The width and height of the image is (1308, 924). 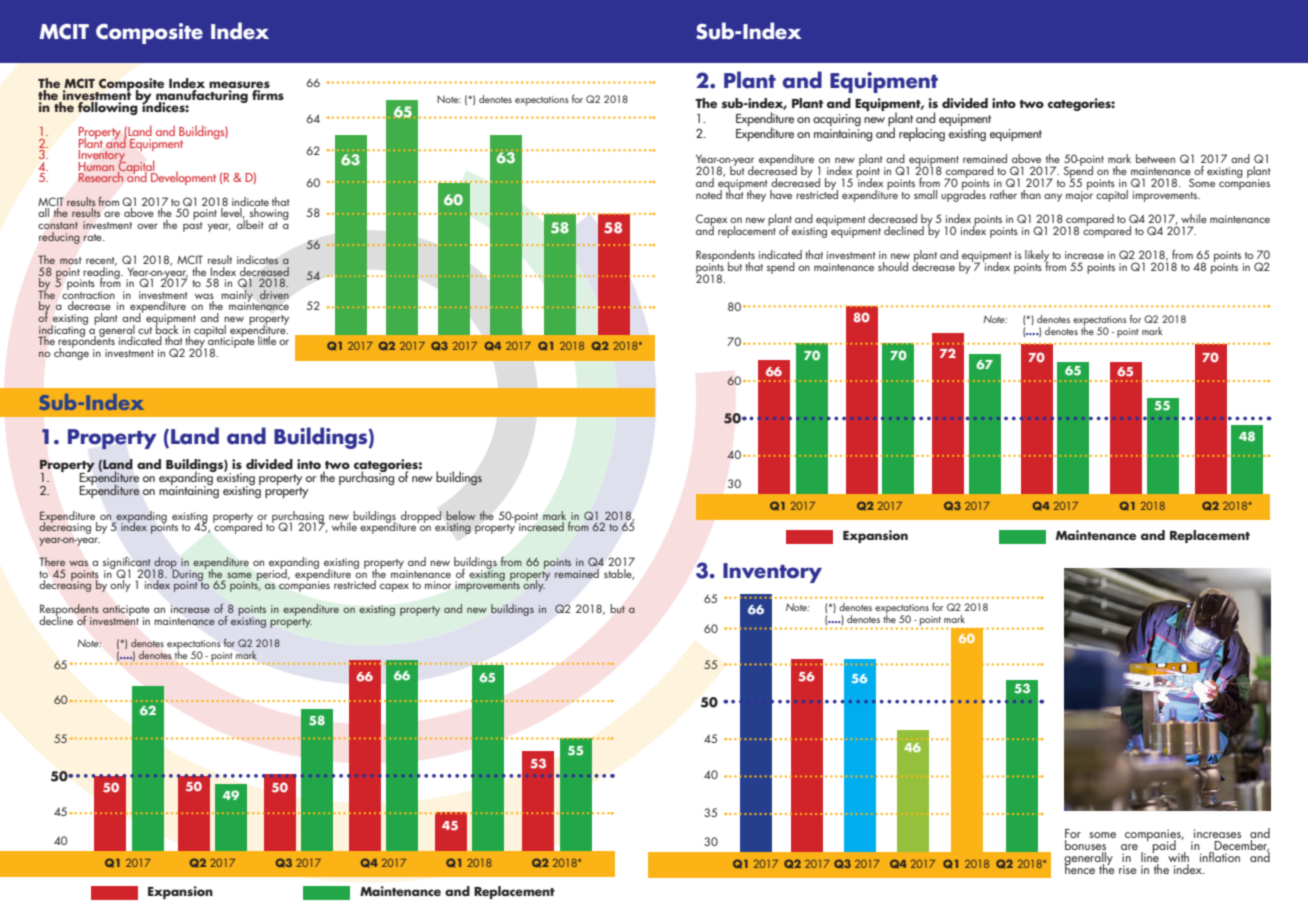 What do you see at coordinates (128, 564) in the image?
I see `significant` at bounding box center [128, 564].
